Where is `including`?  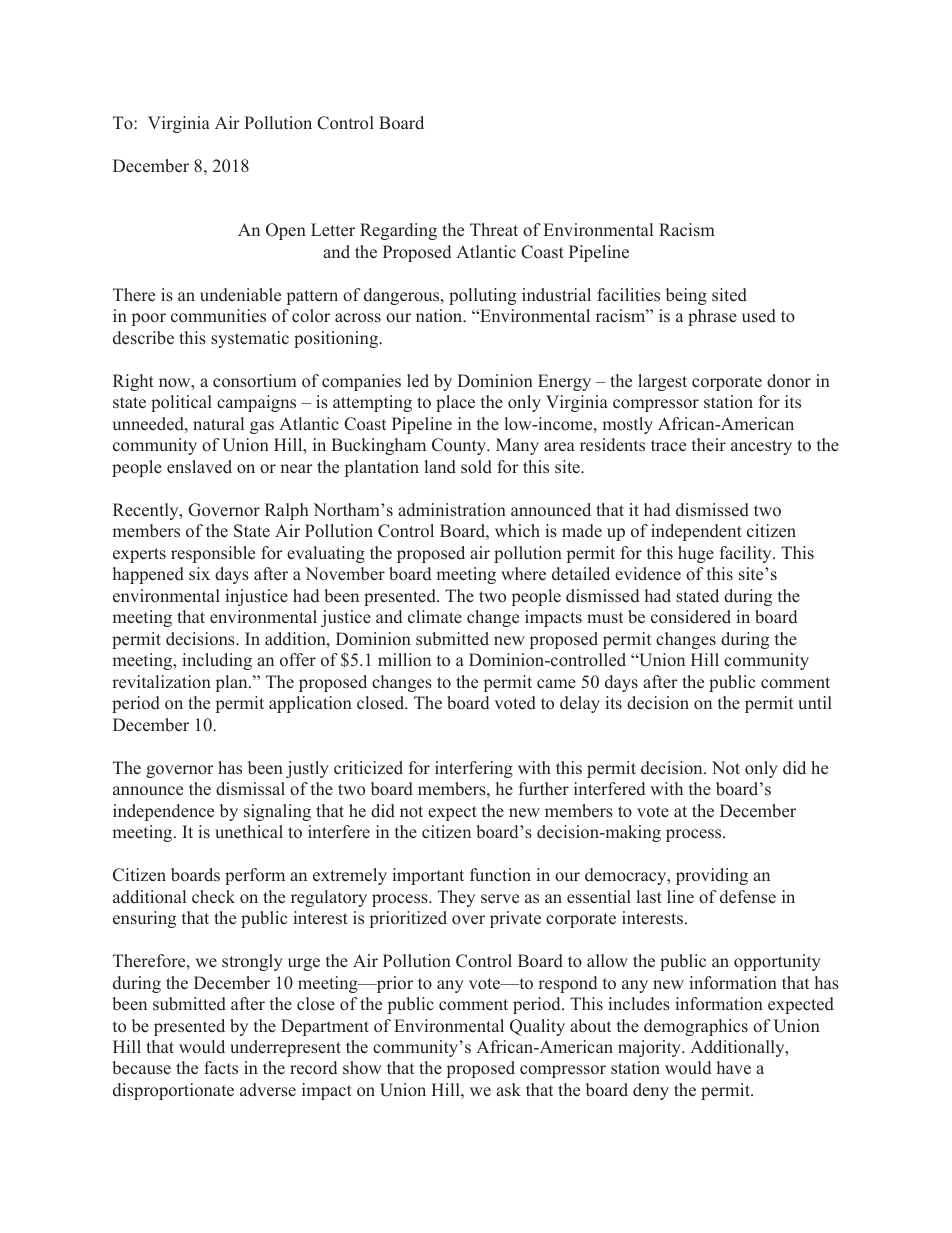
including is located at coordinates (217, 661).
